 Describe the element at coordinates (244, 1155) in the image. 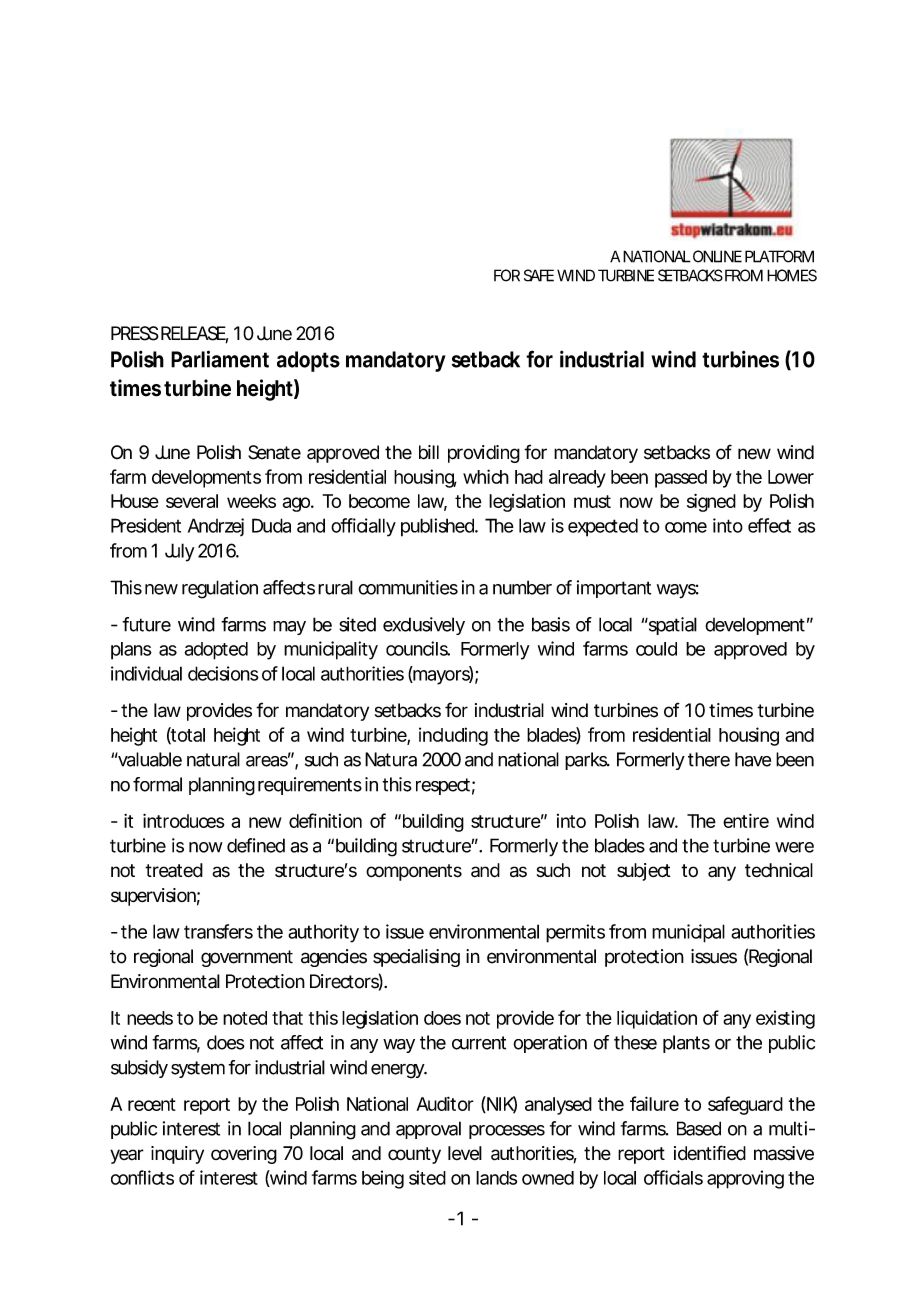

I see `covering` at that location.
